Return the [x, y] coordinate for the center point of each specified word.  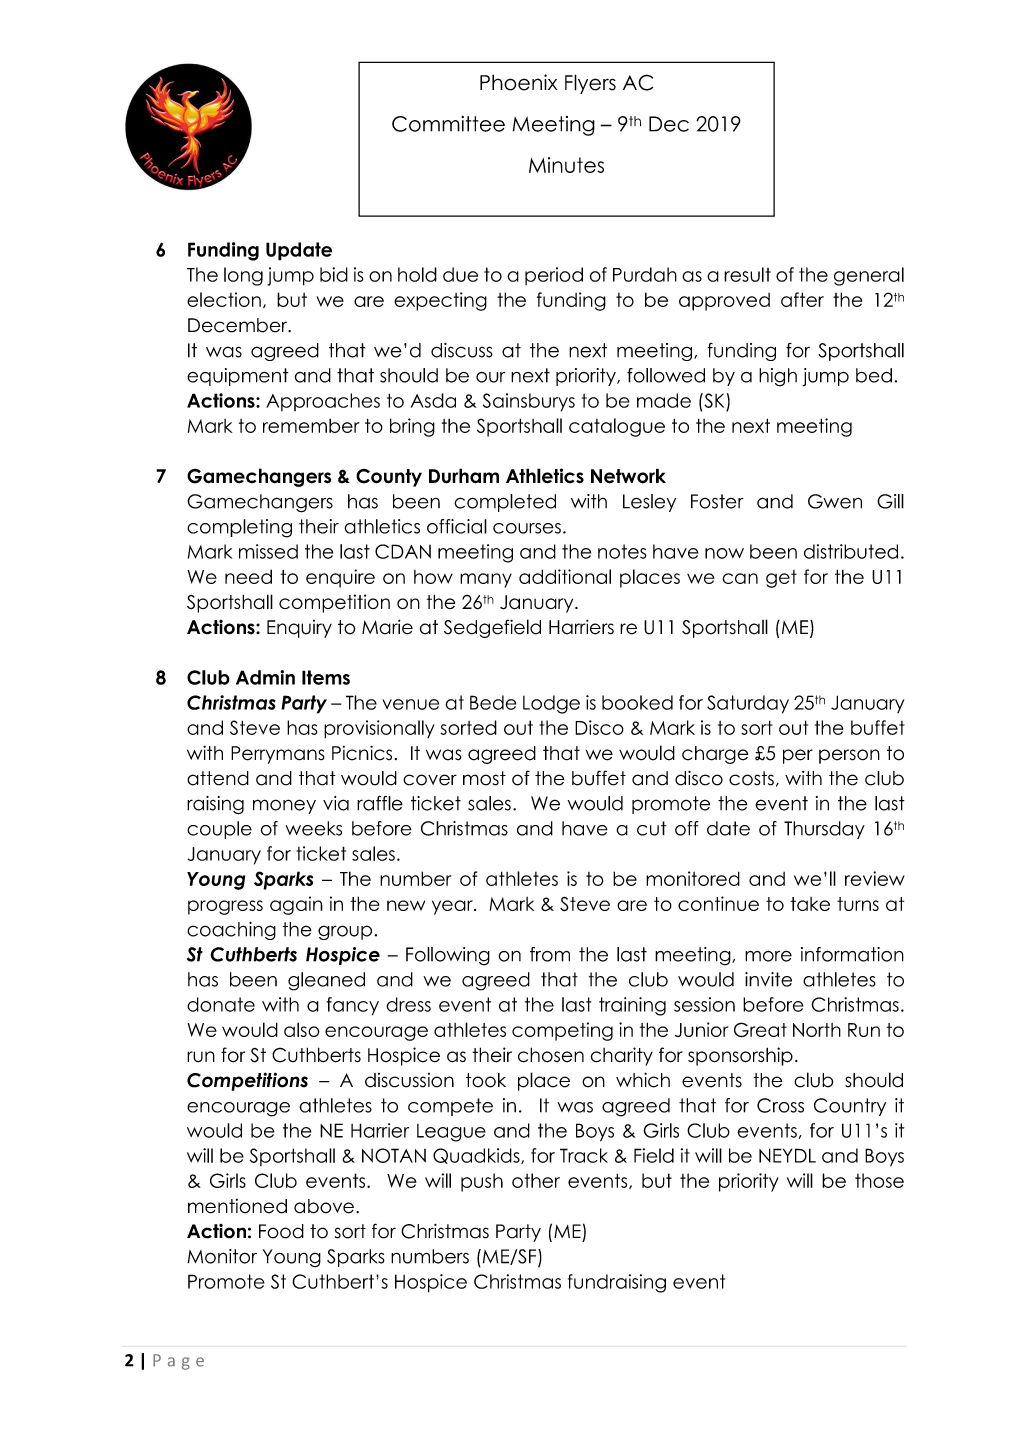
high [778, 377]
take [810, 904]
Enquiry [299, 629]
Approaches [323, 402]
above [324, 1206]
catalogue [617, 427]
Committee [448, 124]
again [296, 905]
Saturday [748, 704]
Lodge [551, 704]
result [747, 274]
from [550, 954]
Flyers [590, 84]
